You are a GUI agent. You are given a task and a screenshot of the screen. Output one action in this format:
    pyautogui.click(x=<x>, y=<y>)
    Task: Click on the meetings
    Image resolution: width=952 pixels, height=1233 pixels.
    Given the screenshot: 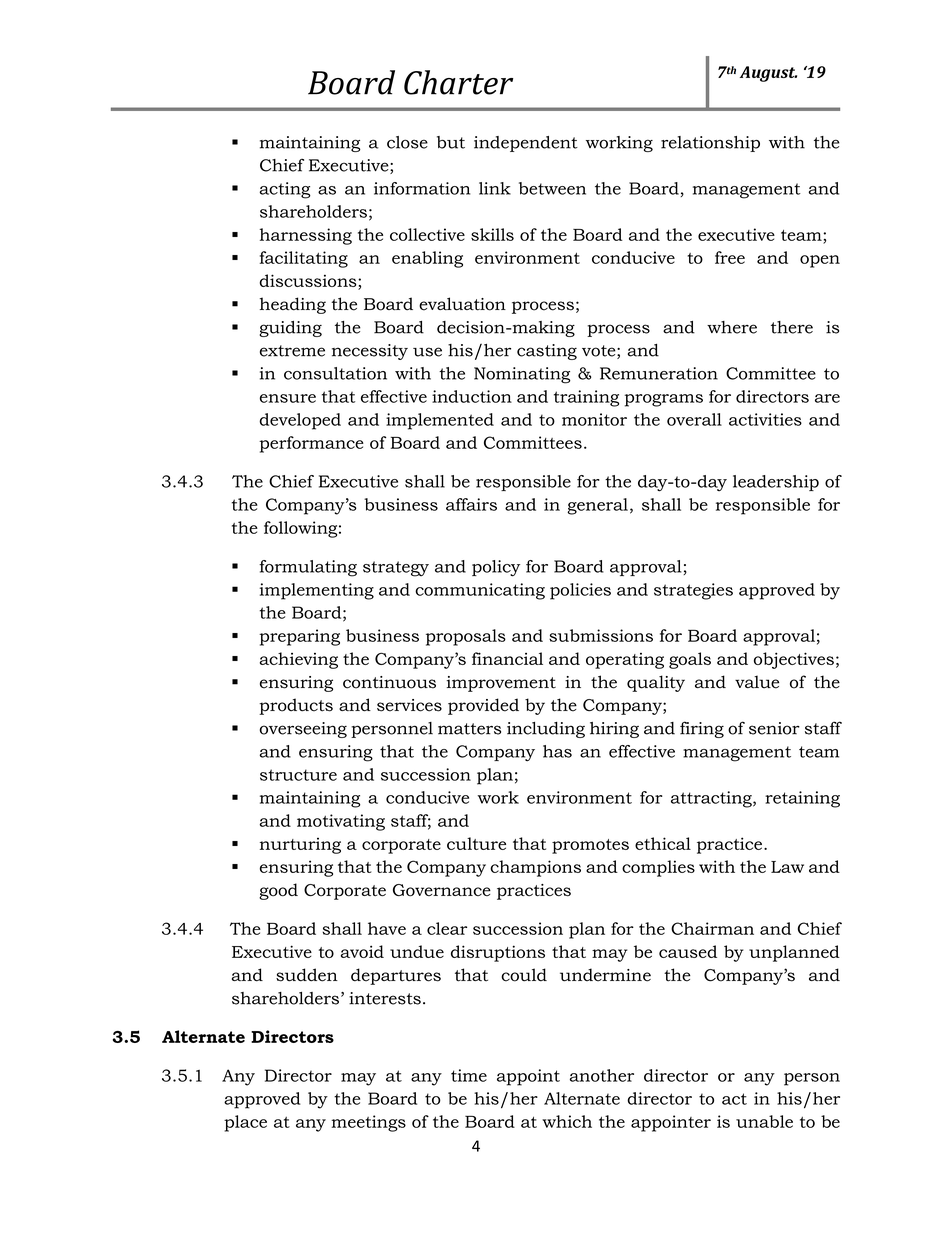 What is the action you would take?
    pyautogui.click(x=368, y=1123)
